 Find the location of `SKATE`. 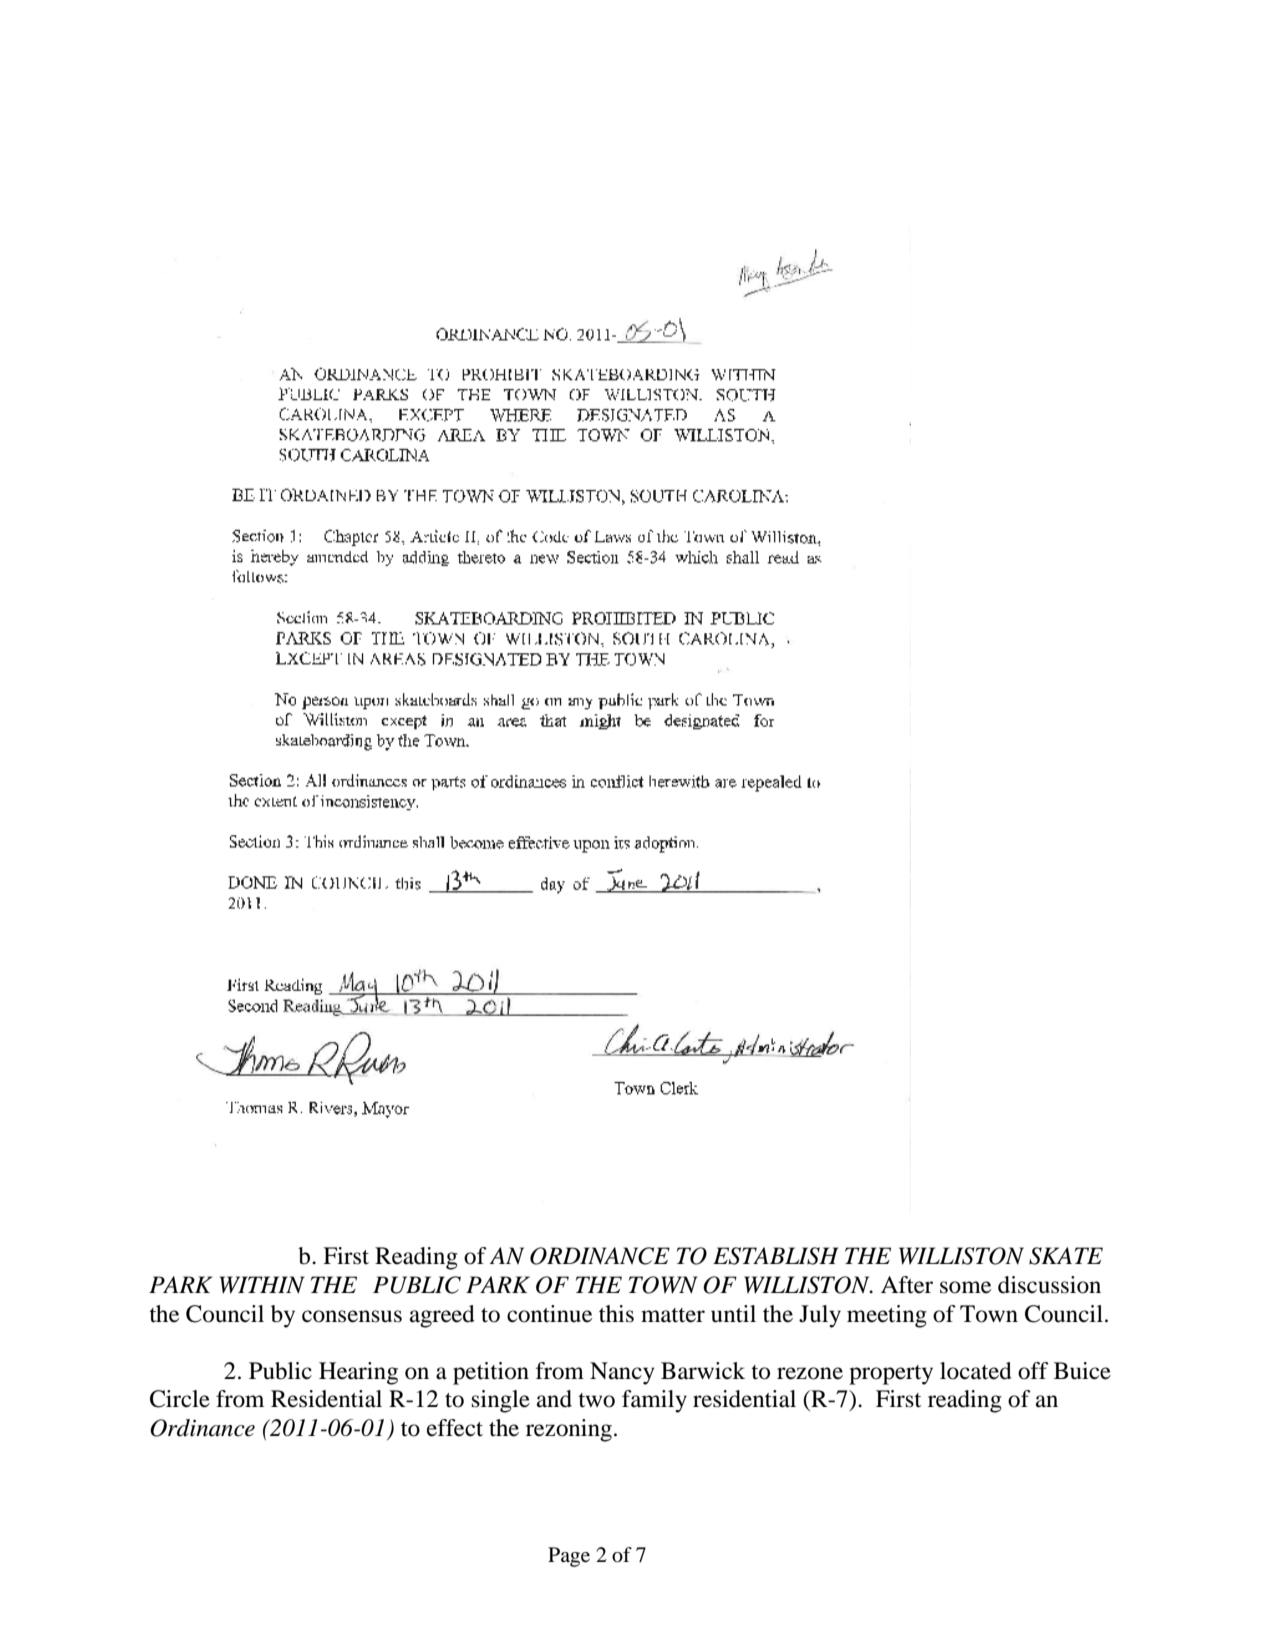

SKATE is located at coordinates (1066, 1256).
